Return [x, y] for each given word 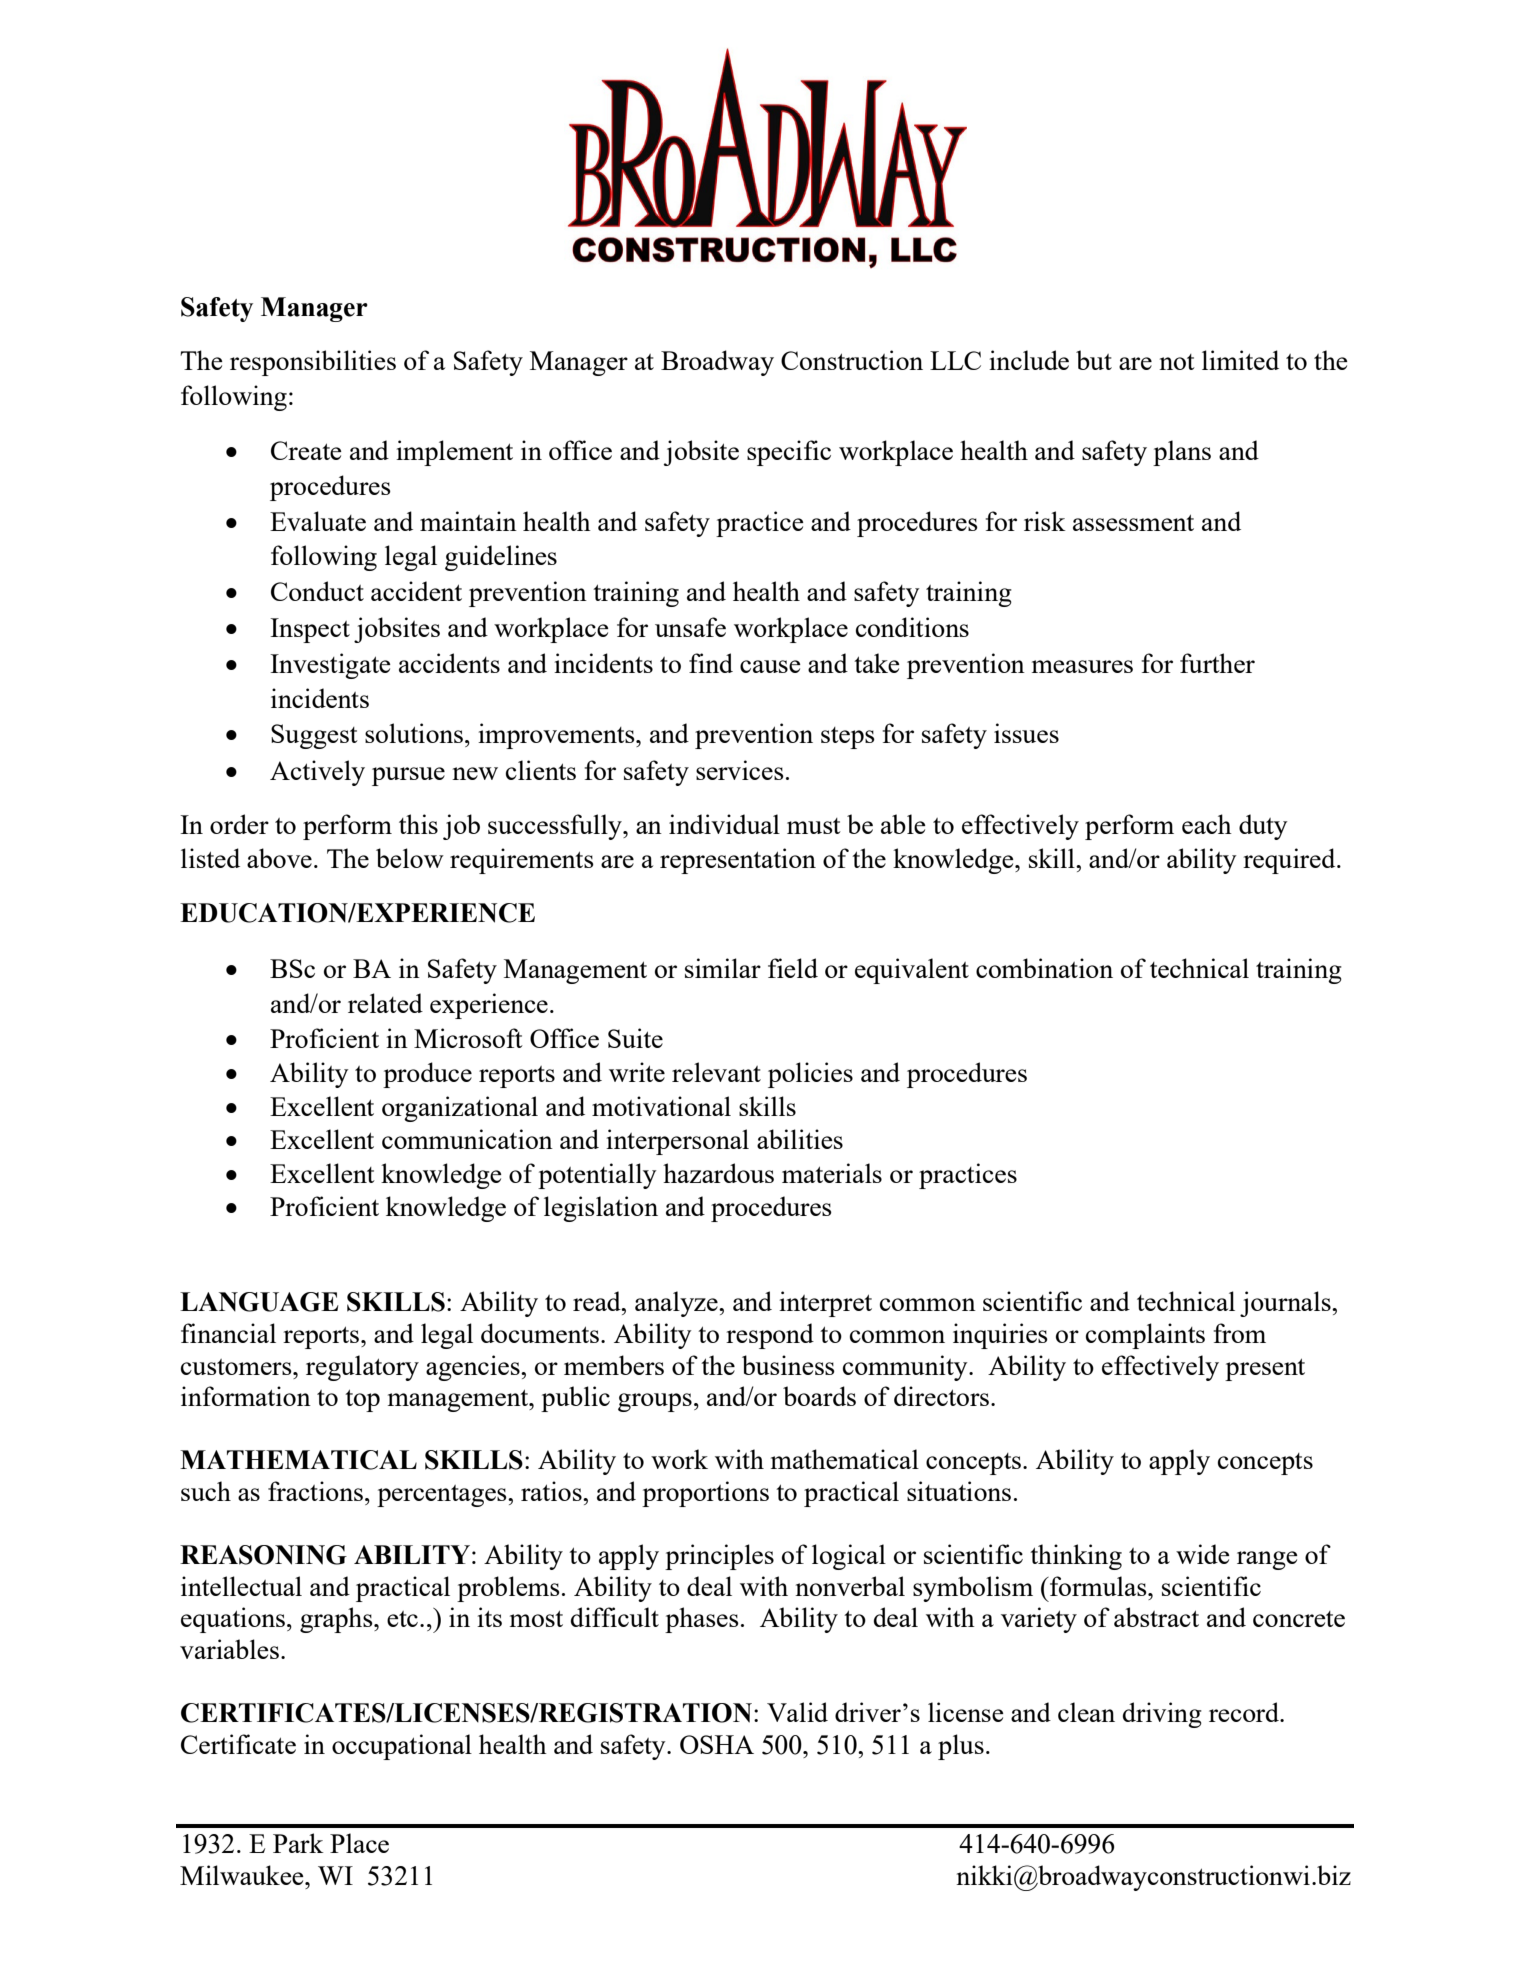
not [1177, 362]
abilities [800, 1139]
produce [427, 1075]
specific [789, 453]
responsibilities [313, 363]
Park [298, 1843]
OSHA [717, 1744]
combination [1044, 968]
